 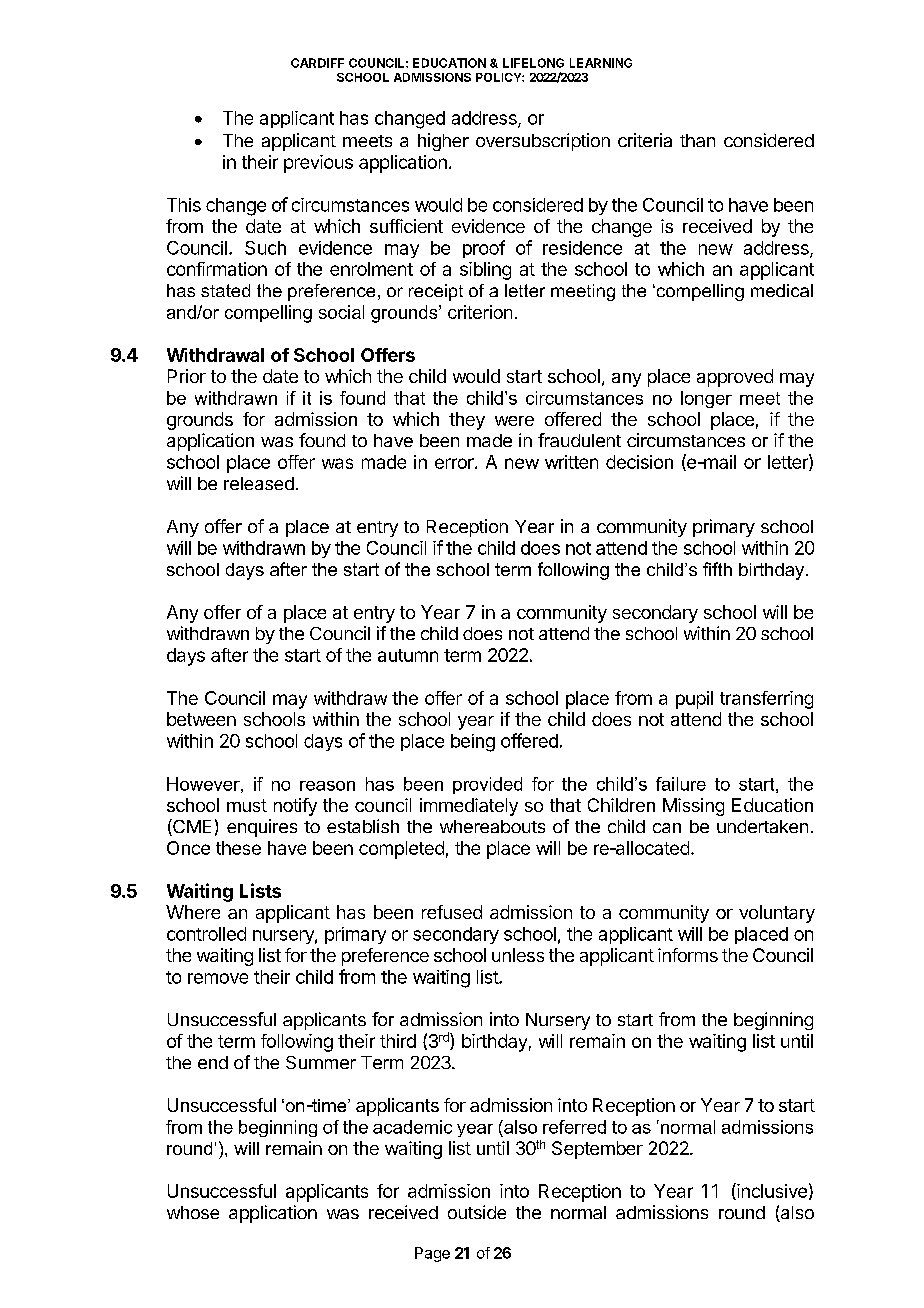 What do you see at coordinates (443, 142) in the page?
I see `higher` at bounding box center [443, 142].
